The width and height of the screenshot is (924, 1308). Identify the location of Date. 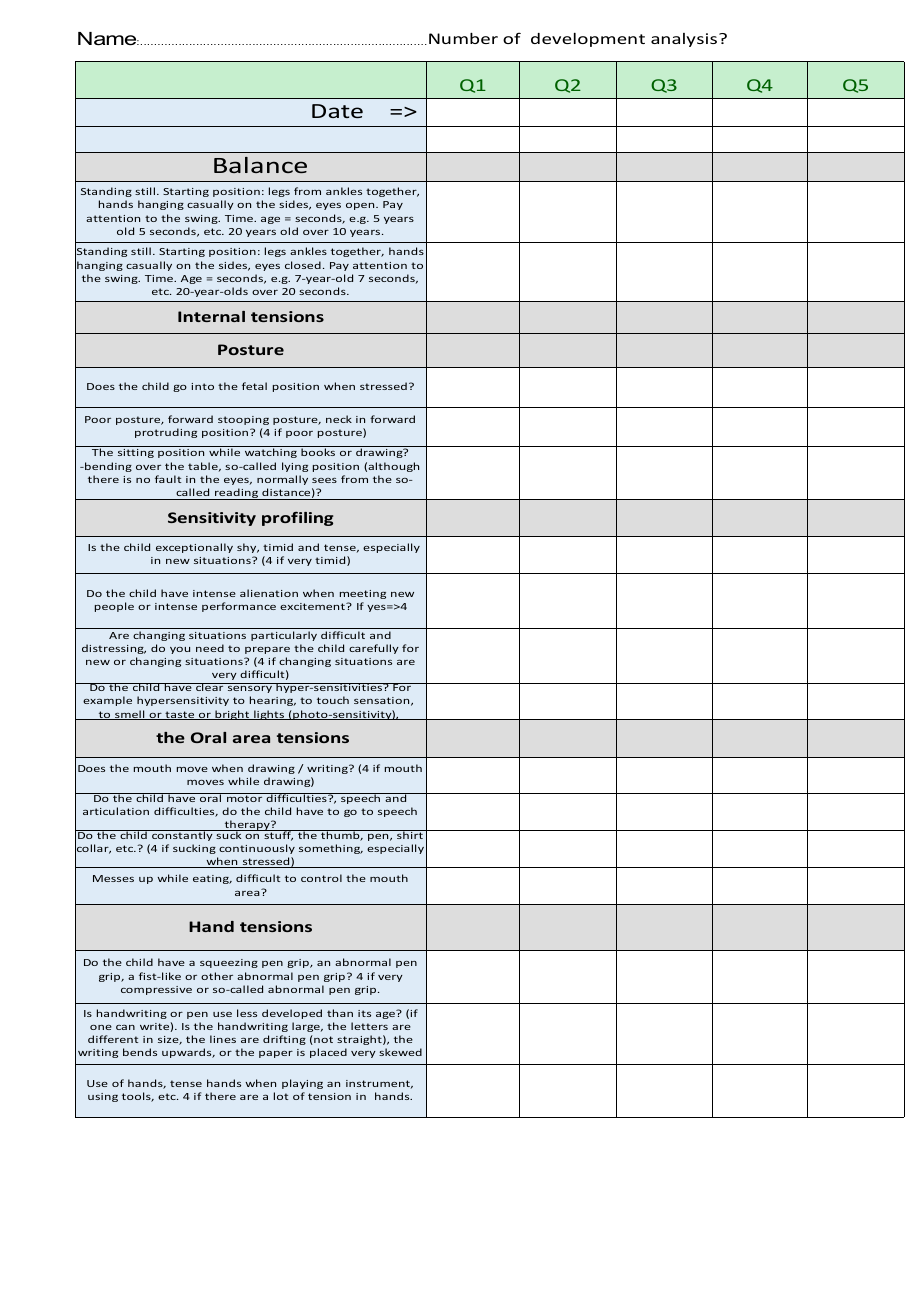
(337, 111).
